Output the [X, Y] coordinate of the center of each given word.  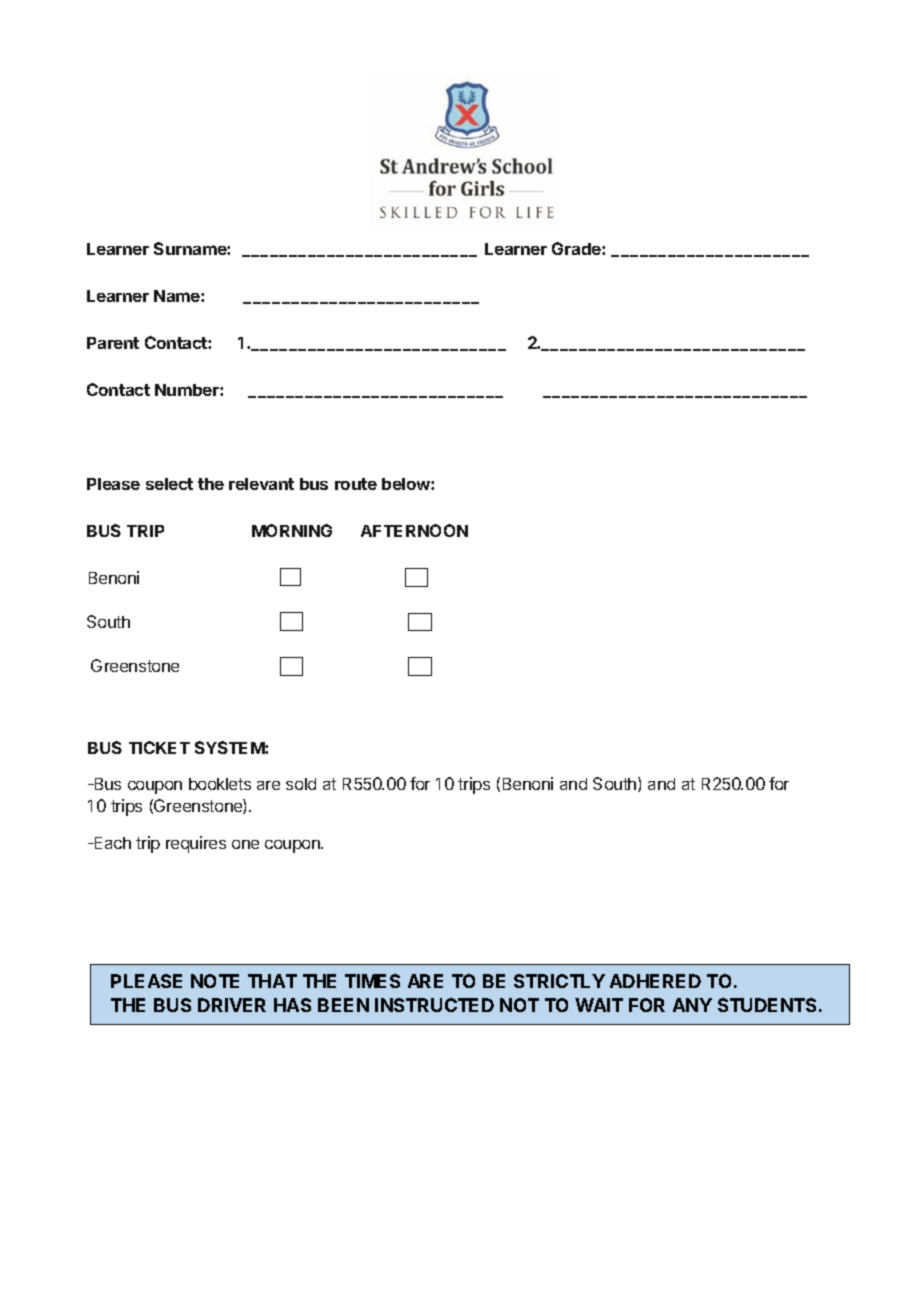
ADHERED [655, 981]
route [356, 484]
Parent [113, 343]
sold [301, 784]
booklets [220, 784]
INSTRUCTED [434, 1005]
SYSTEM [230, 747]
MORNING [292, 530]
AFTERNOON [414, 530]
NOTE [215, 981]
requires [196, 844]
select [169, 484]
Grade [577, 248]
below [407, 484]
